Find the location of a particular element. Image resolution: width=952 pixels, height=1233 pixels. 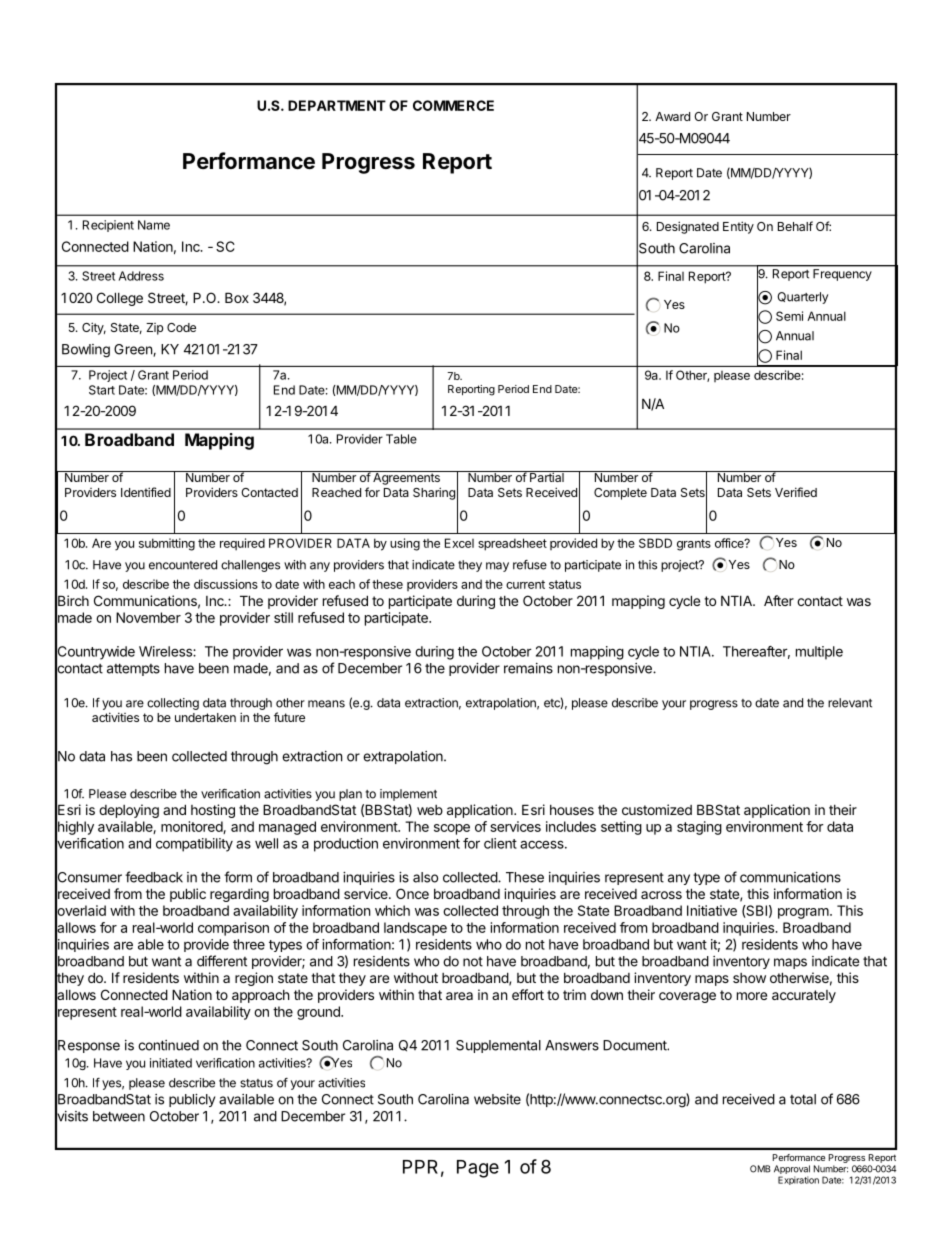

Initiative is located at coordinates (712, 910).
